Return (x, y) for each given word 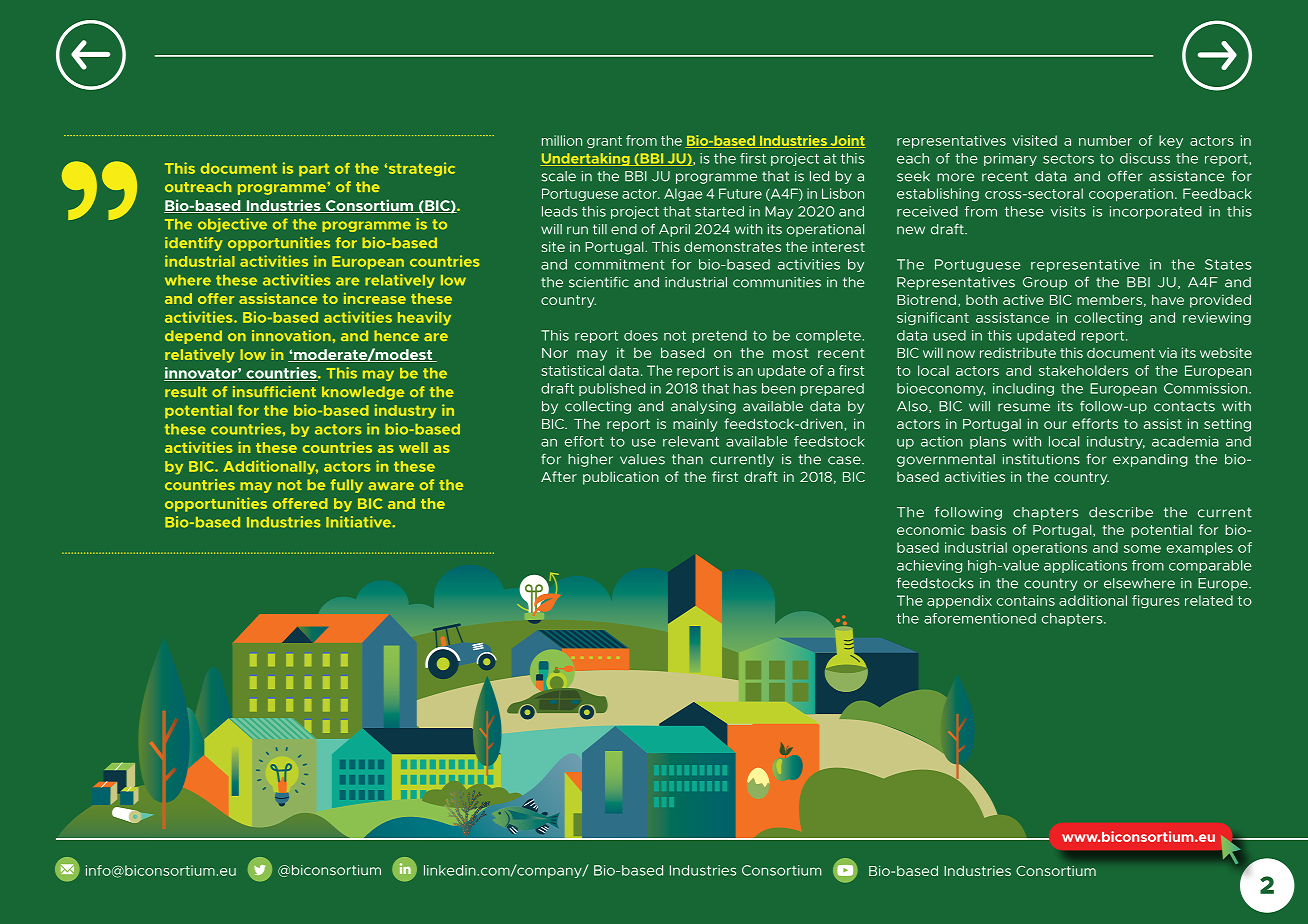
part (314, 169)
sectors (1068, 159)
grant (604, 142)
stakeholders (1083, 370)
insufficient (274, 391)
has (745, 388)
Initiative (359, 522)
